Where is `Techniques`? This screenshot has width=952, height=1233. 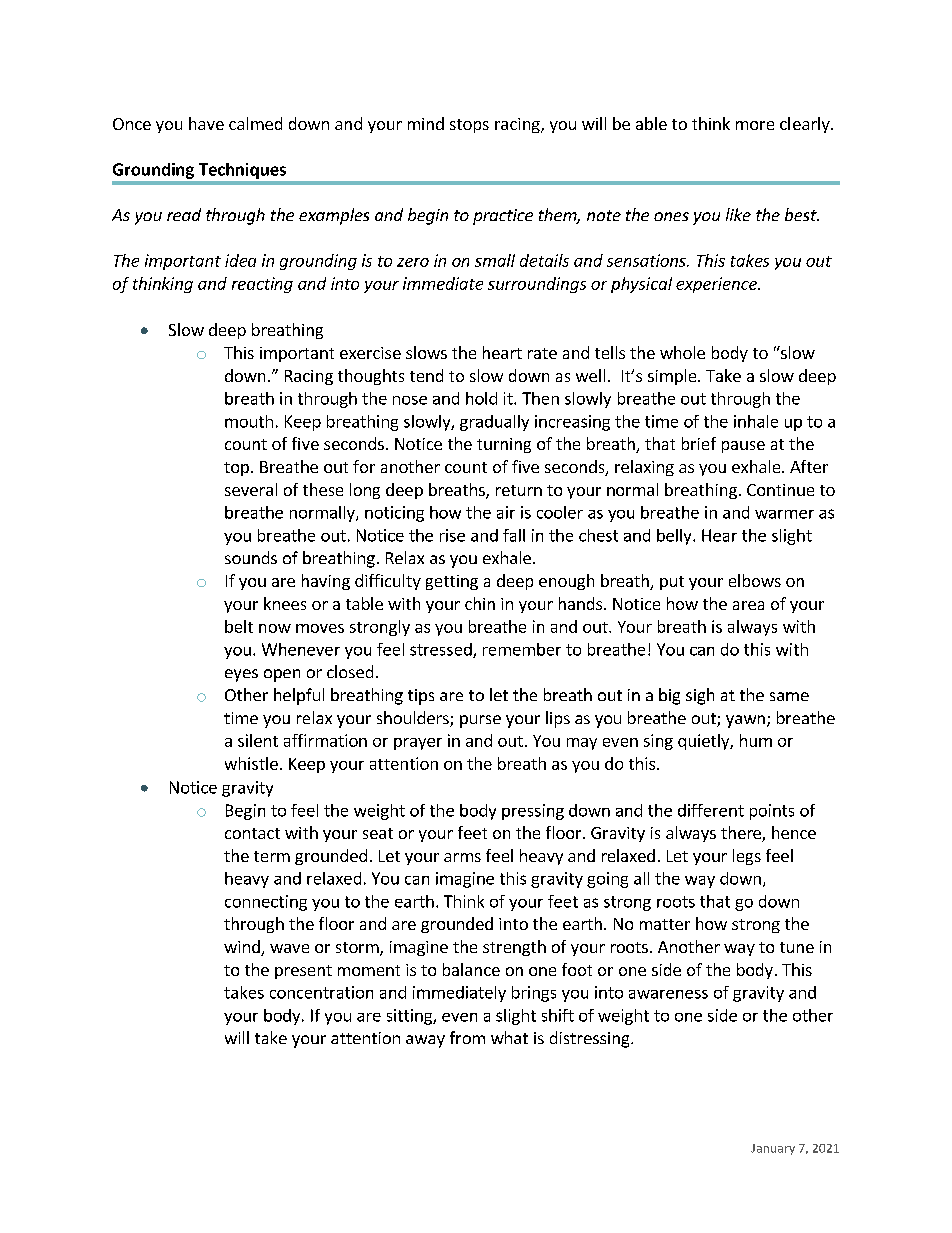 Techniques is located at coordinates (242, 171).
